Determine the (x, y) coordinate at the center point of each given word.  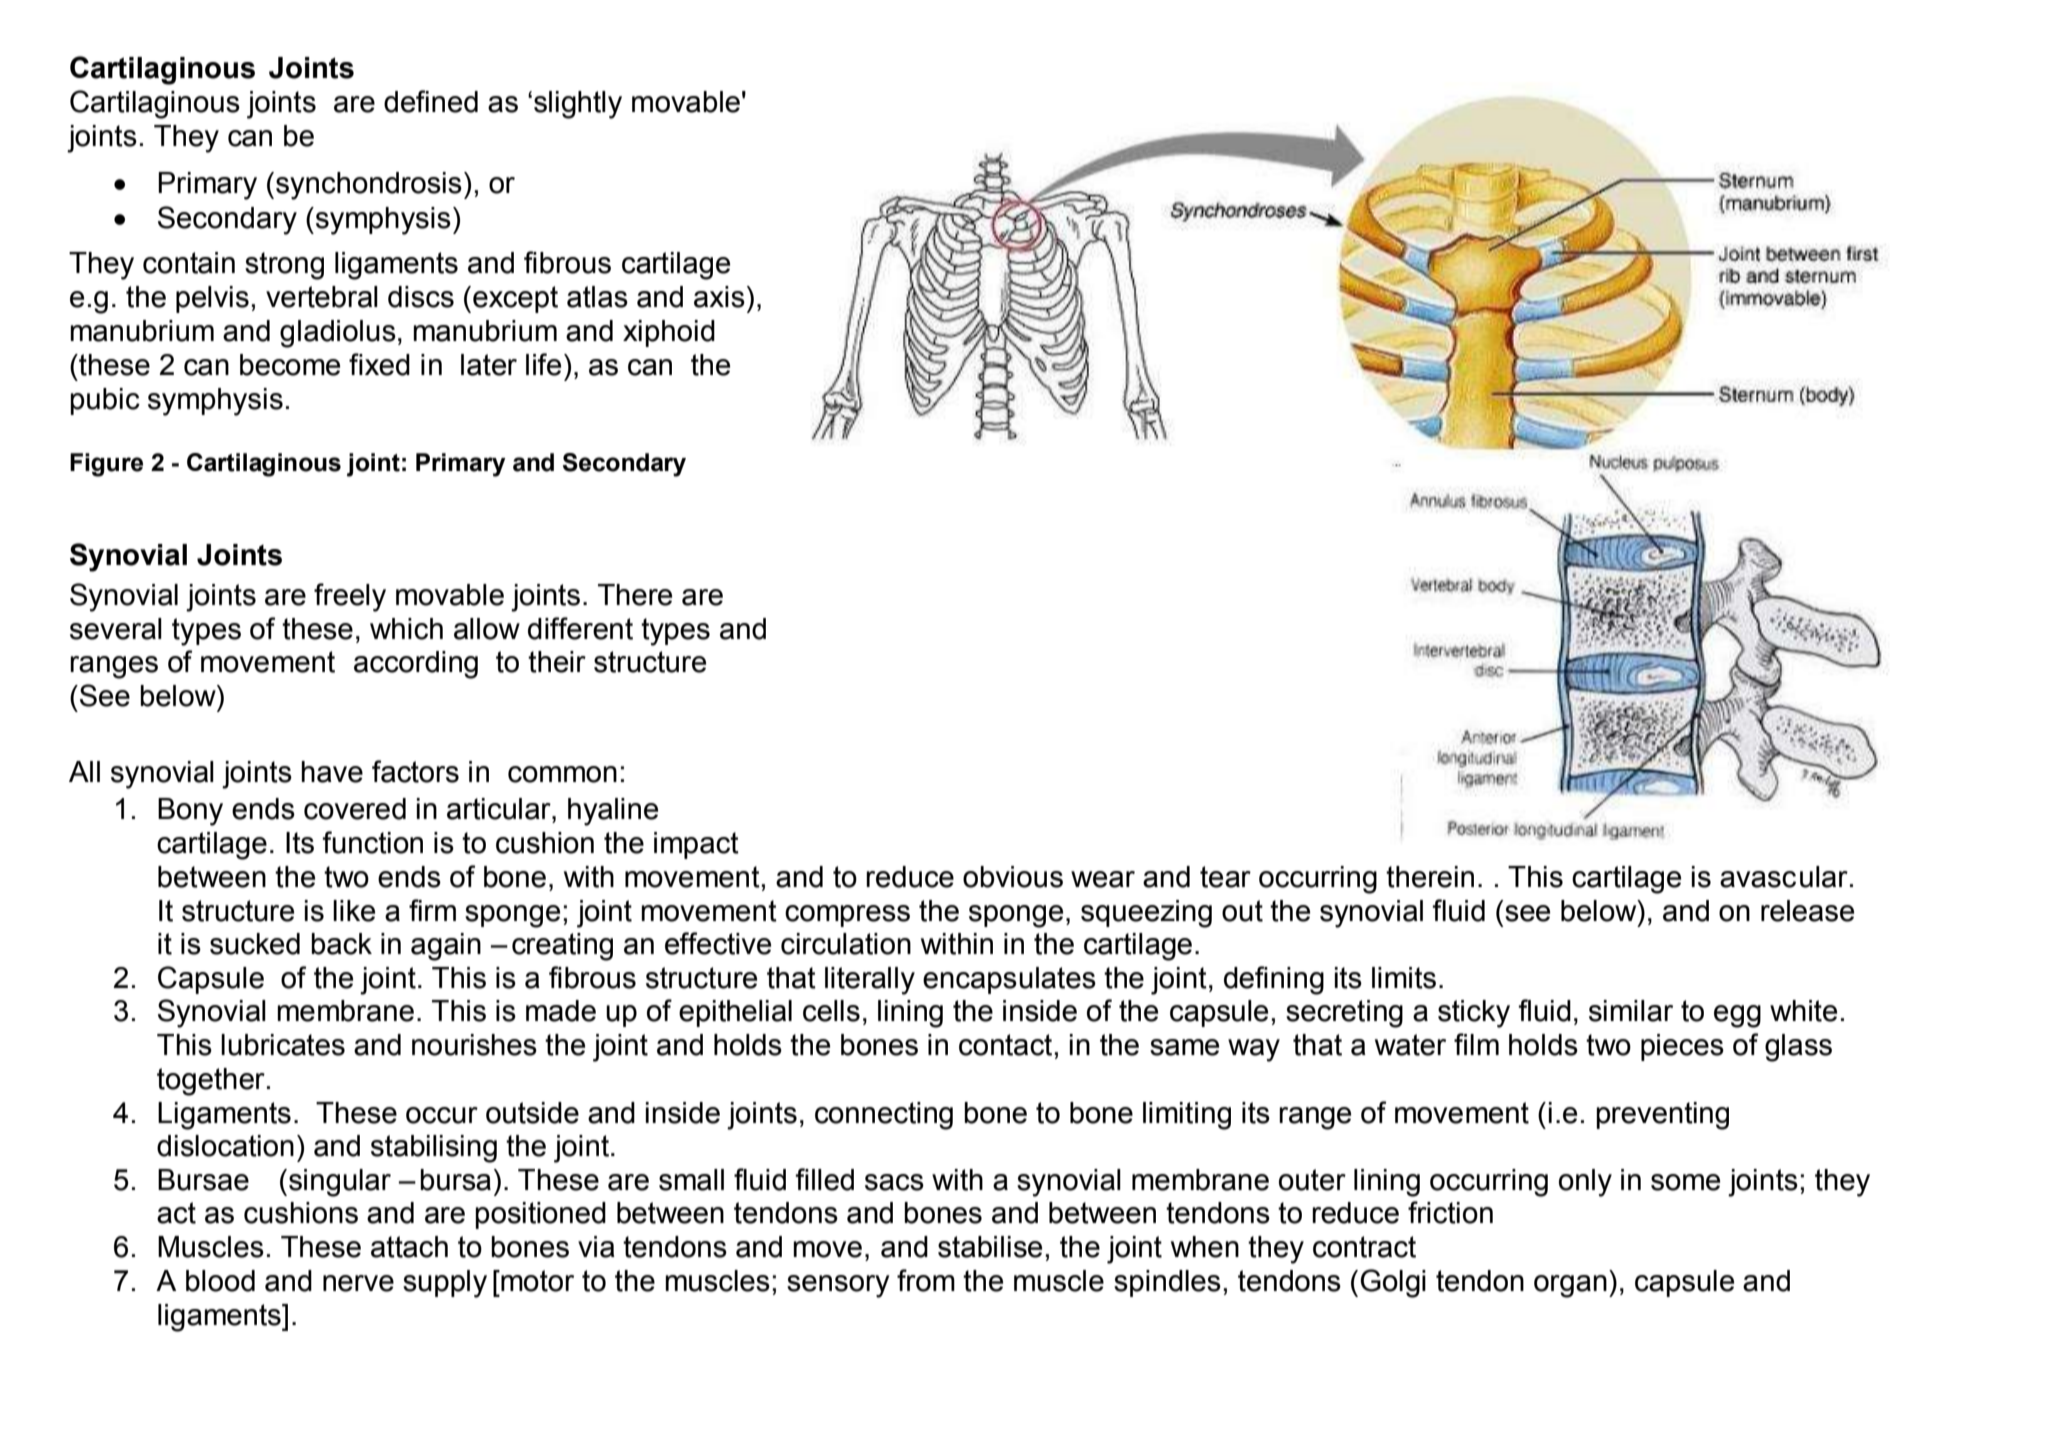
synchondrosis (369, 186)
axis (719, 297)
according (416, 665)
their (557, 662)
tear (1225, 877)
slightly (578, 105)
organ (1570, 1286)
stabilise (990, 1247)
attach (409, 1247)
